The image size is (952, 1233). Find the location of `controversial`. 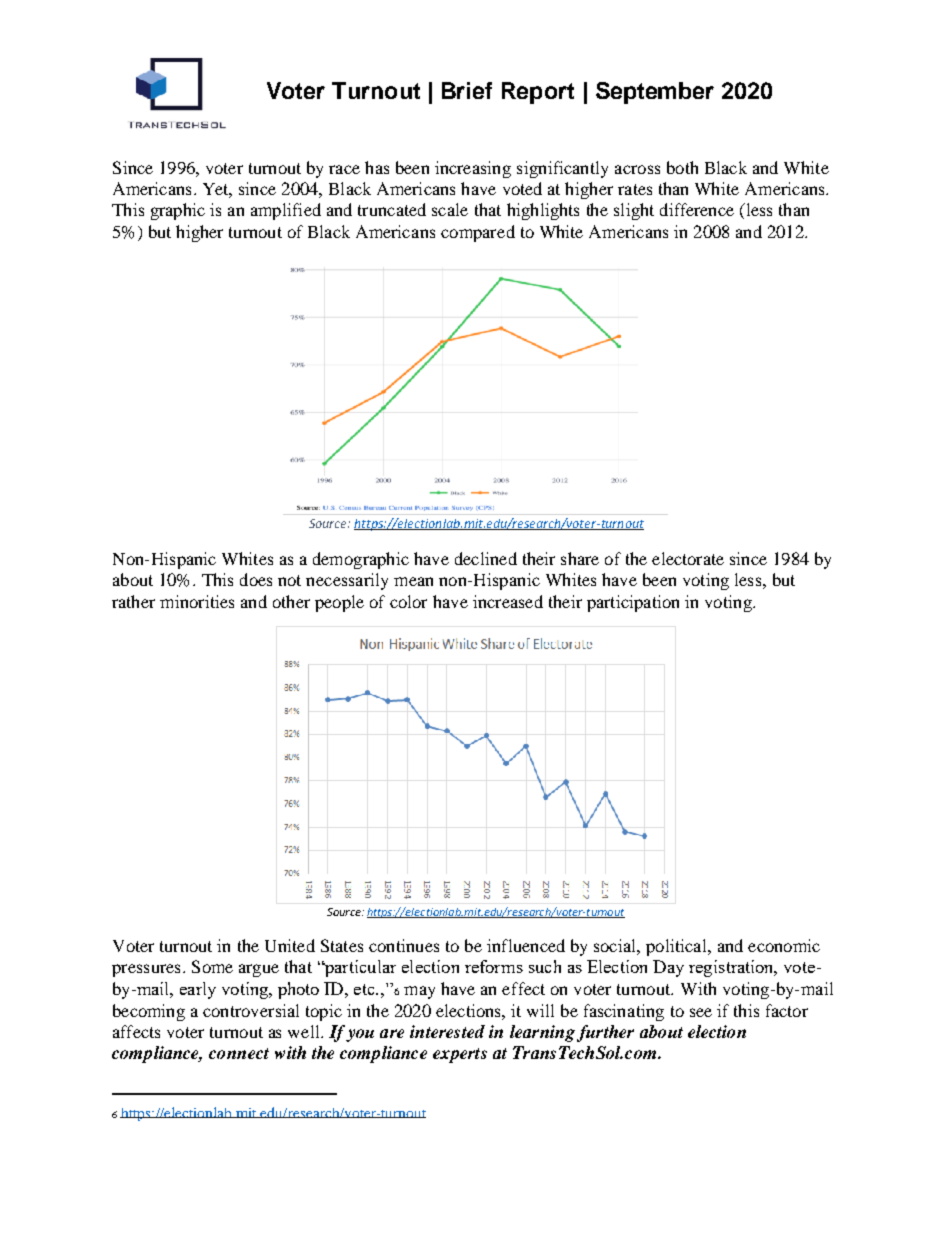

controversial is located at coordinates (251, 1010).
